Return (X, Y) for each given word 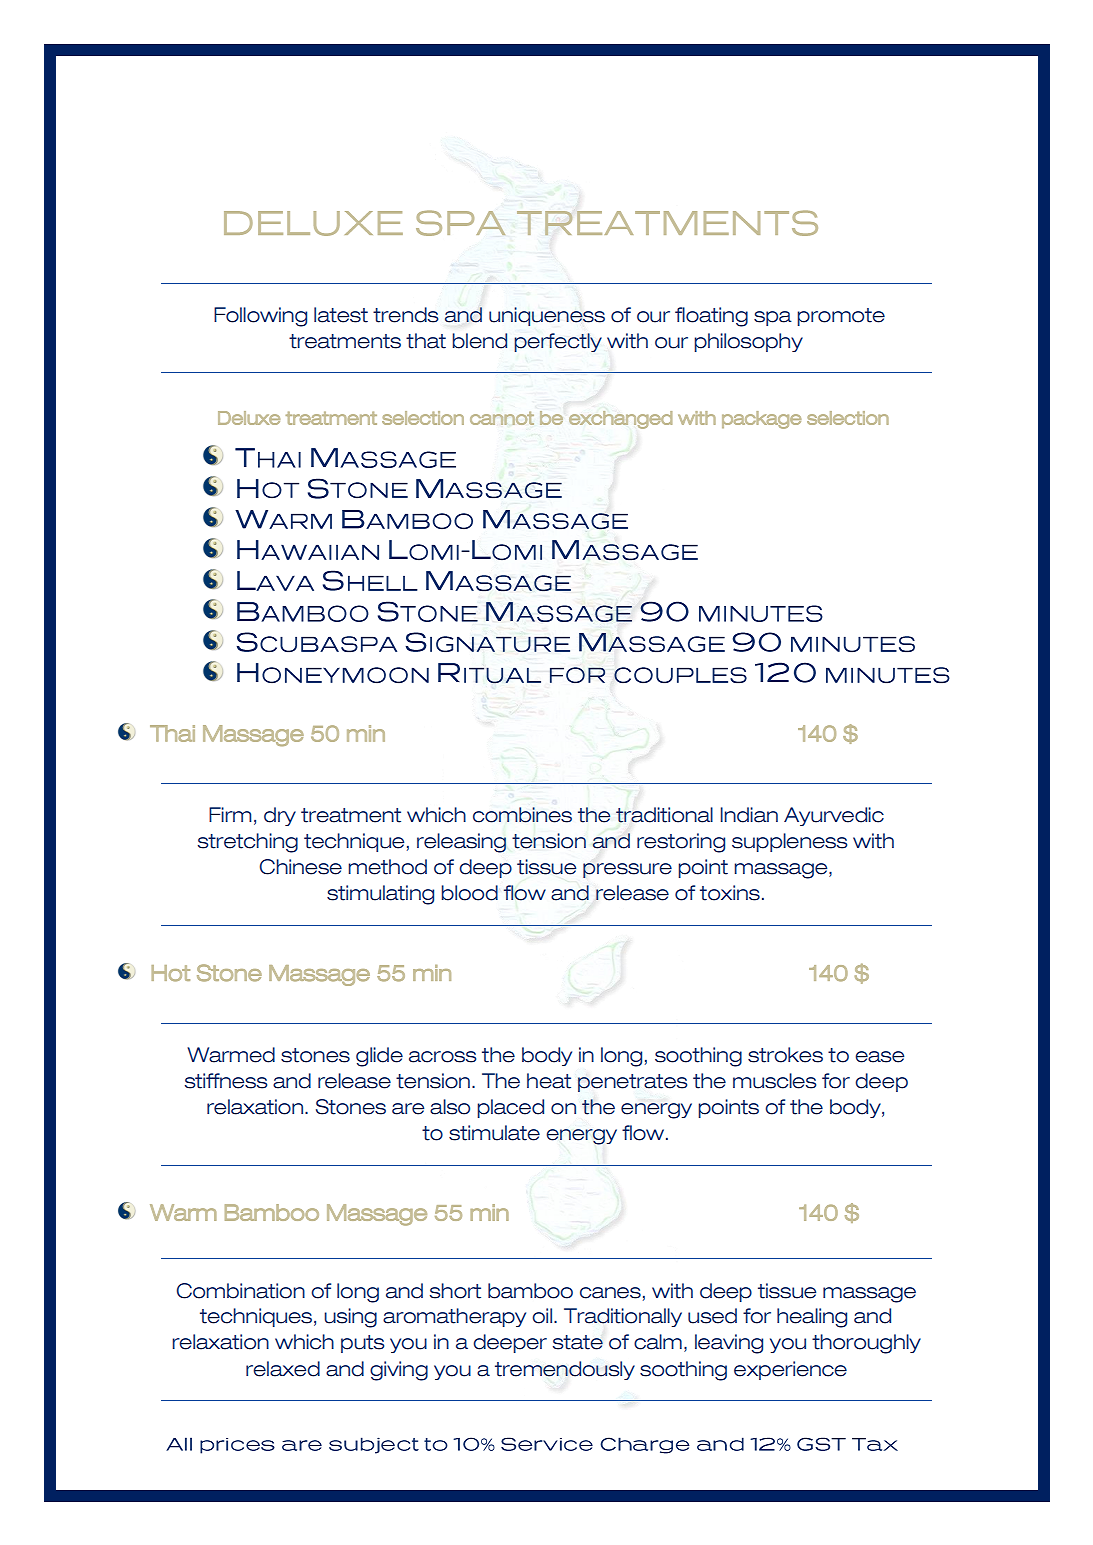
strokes (785, 1055)
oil (542, 1316)
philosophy (748, 342)
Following (260, 317)
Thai (172, 733)
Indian (749, 815)
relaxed (283, 1369)
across (442, 1057)
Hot (170, 973)
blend (479, 341)
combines (522, 815)
